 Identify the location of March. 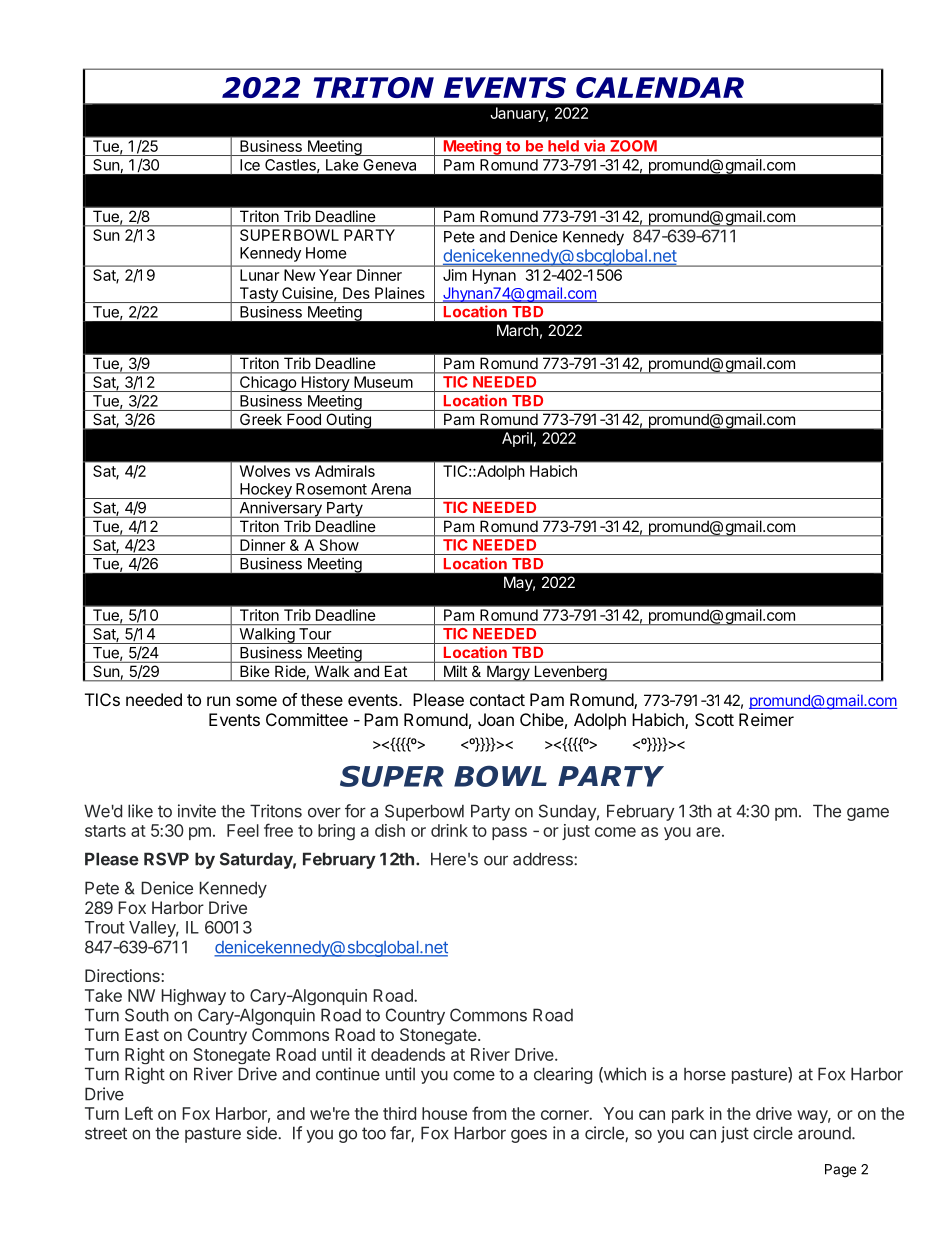
(518, 330).
